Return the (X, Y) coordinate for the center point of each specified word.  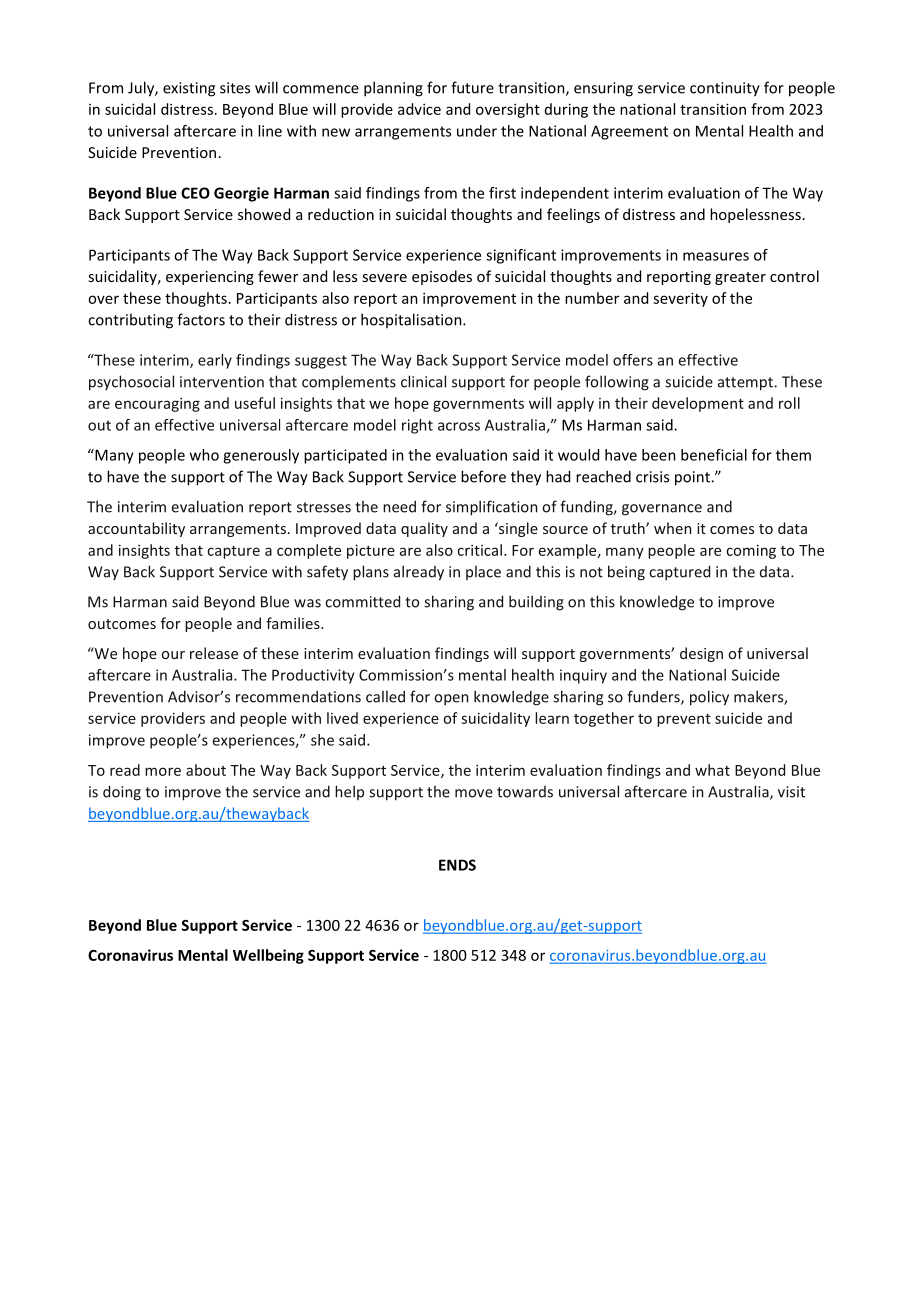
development (698, 404)
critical (479, 550)
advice (419, 109)
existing (189, 89)
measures (716, 256)
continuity (725, 89)
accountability (136, 529)
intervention (222, 382)
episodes (442, 277)
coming (751, 551)
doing (122, 793)
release (214, 653)
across (459, 426)
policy (709, 698)
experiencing (210, 278)
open (451, 699)
